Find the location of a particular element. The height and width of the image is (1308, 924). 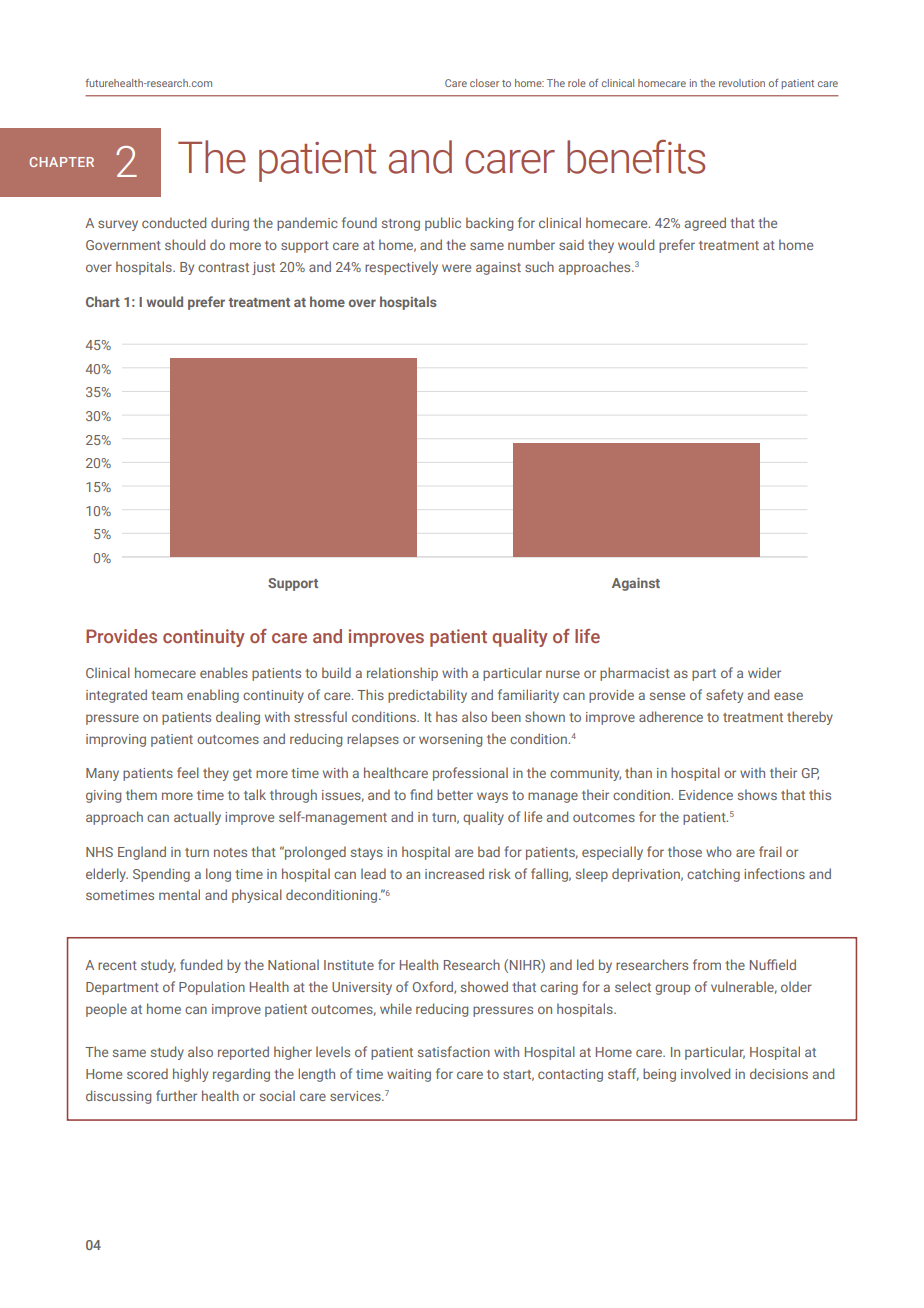

enables is located at coordinates (224, 672).
